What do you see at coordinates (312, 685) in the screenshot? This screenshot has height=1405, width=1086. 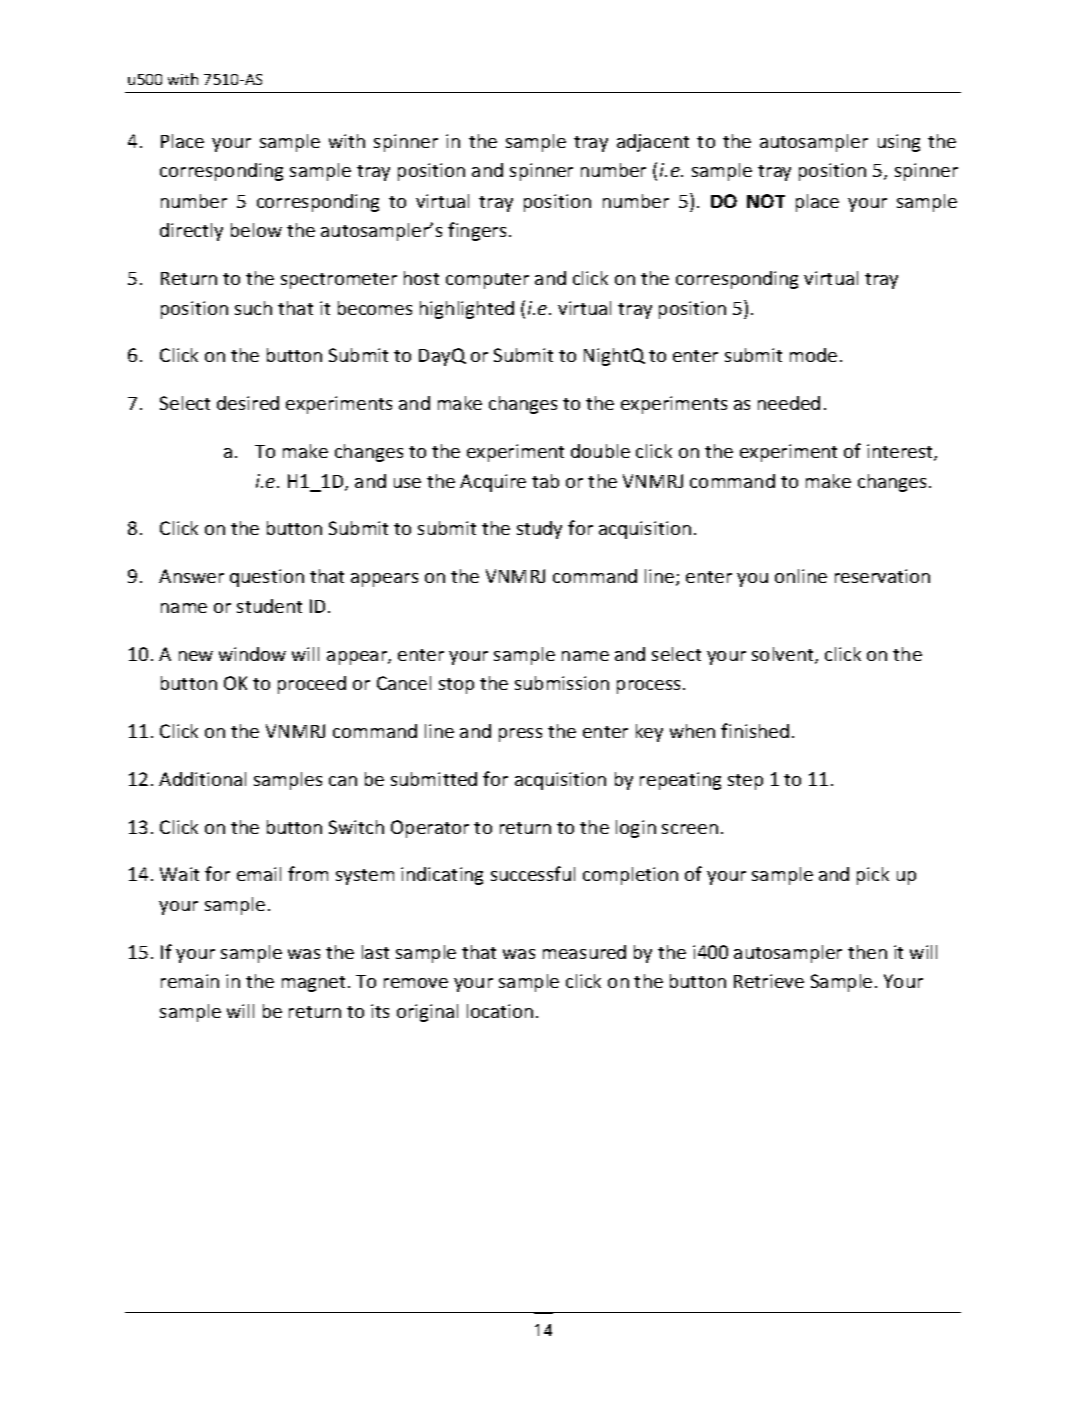 I see `proceed` at bounding box center [312, 685].
